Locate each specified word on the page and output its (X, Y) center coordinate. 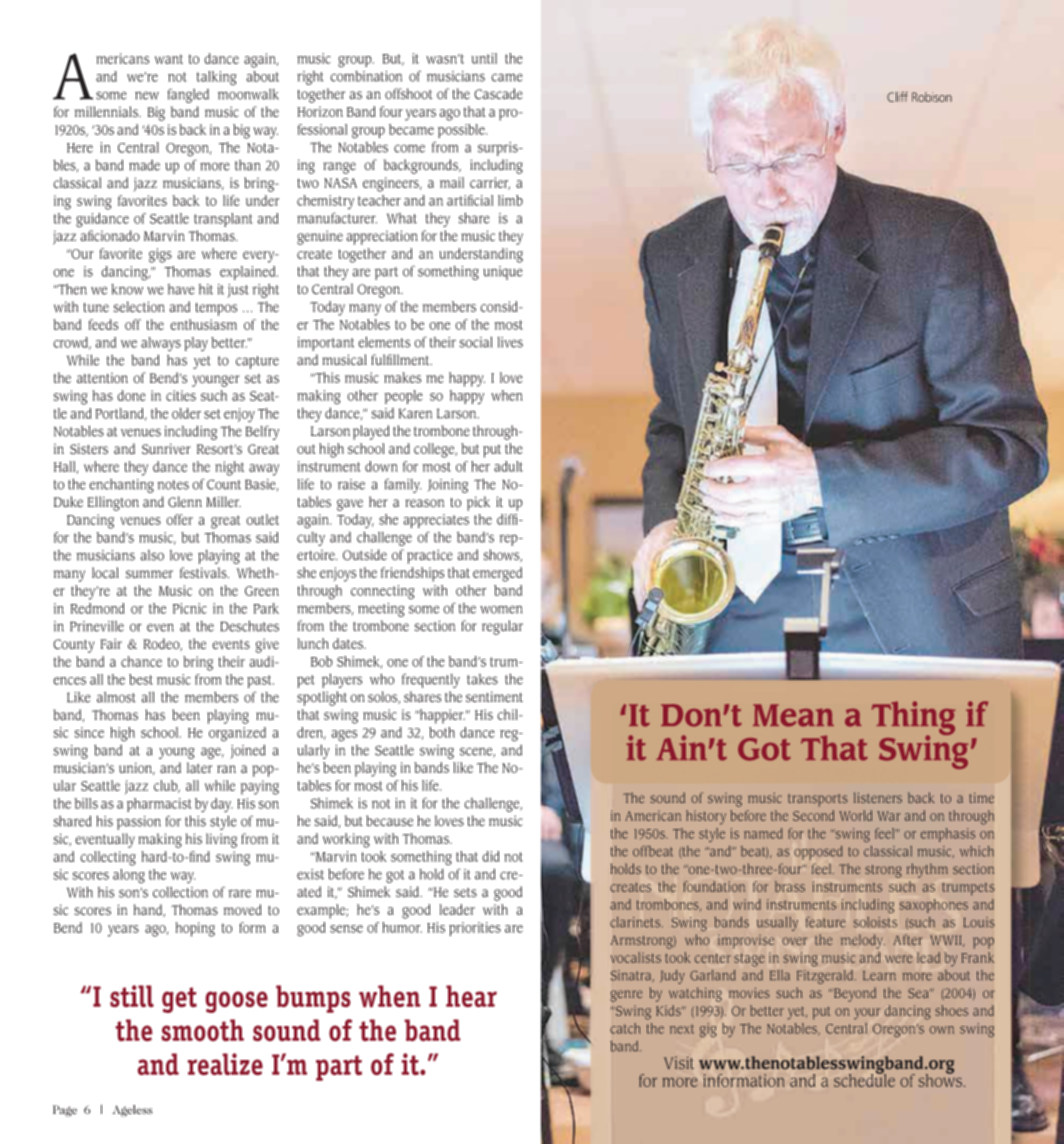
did (491, 856)
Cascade (498, 94)
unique (503, 273)
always (161, 344)
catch (625, 1028)
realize (225, 1064)
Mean (793, 715)
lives (510, 342)
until (484, 58)
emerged (497, 574)
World (855, 815)
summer (149, 574)
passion (139, 823)
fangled (188, 95)
